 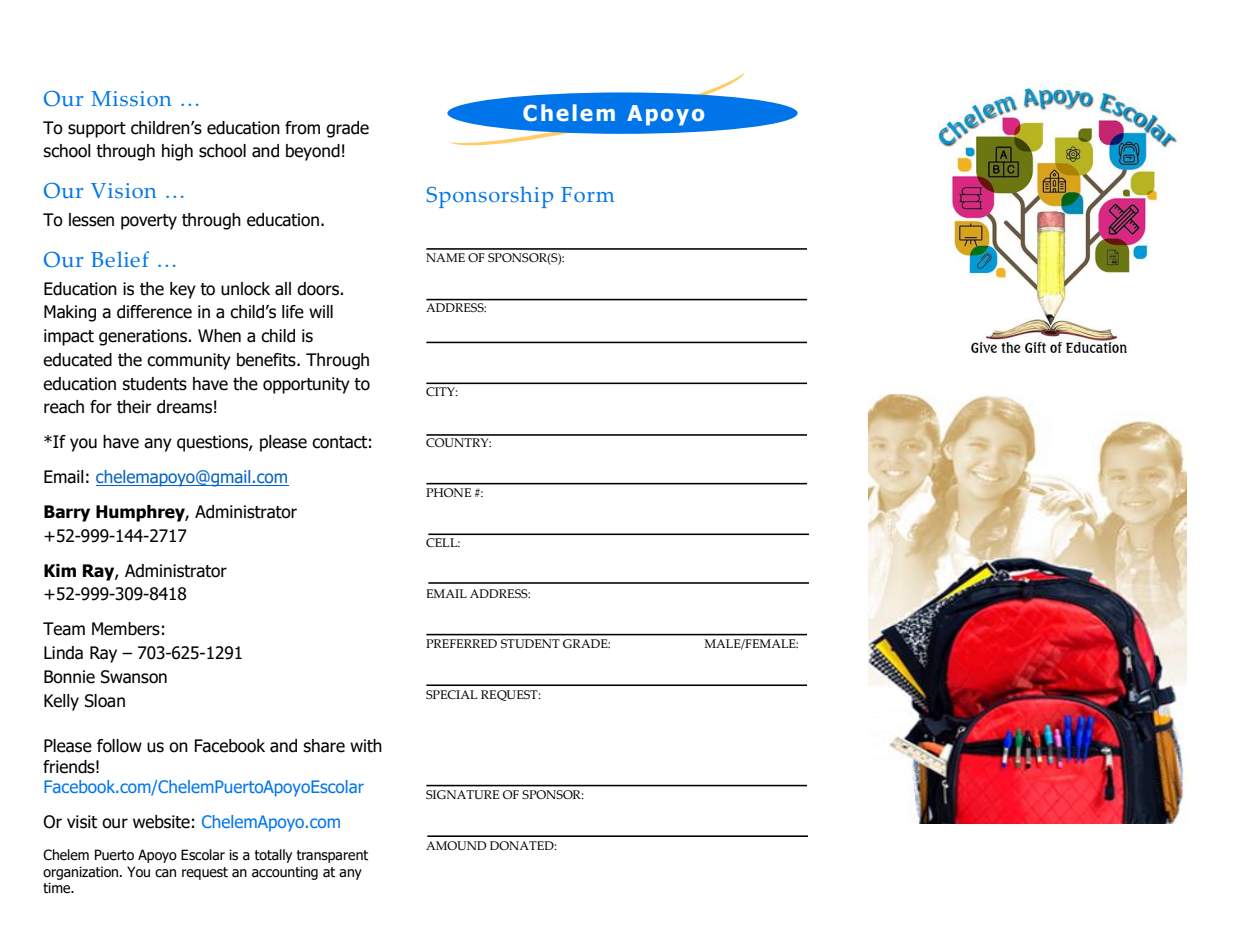 What do you see at coordinates (134, 677) in the screenshot?
I see `Swanson` at bounding box center [134, 677].
